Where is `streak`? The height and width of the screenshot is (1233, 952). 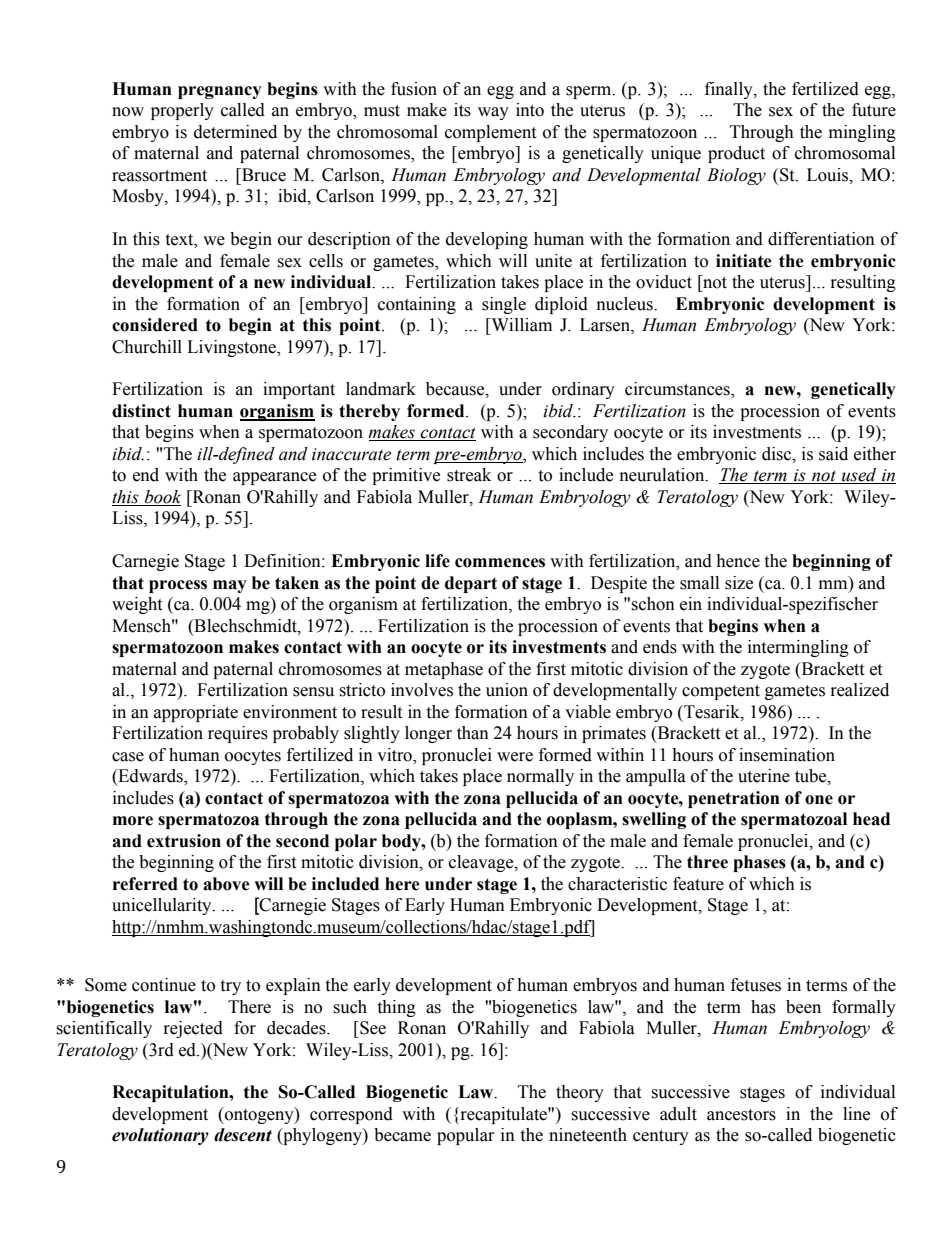 streak is located at coordinates (469, 475).
